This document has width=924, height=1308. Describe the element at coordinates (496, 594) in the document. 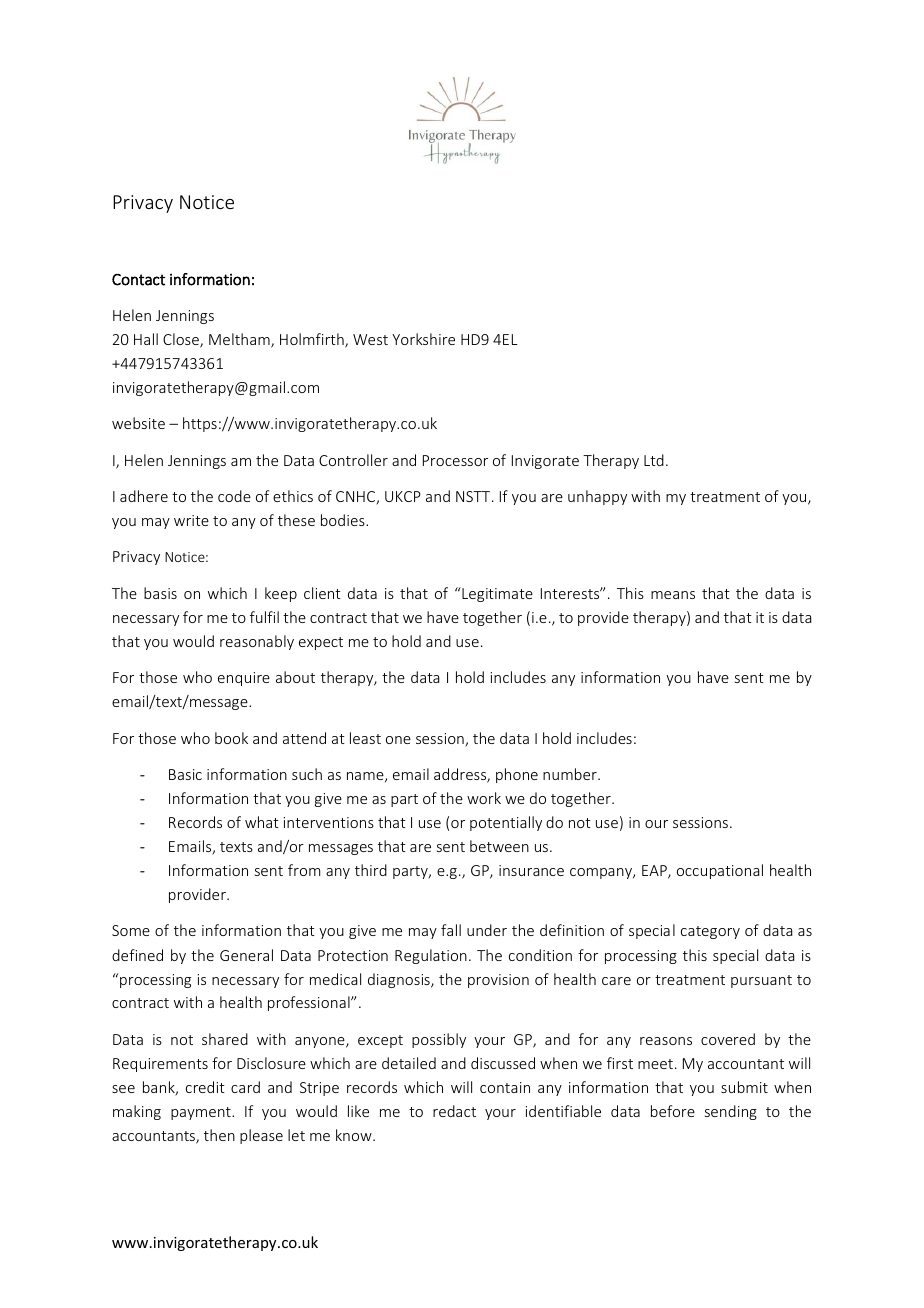

I see `Legitimate` at that location.
